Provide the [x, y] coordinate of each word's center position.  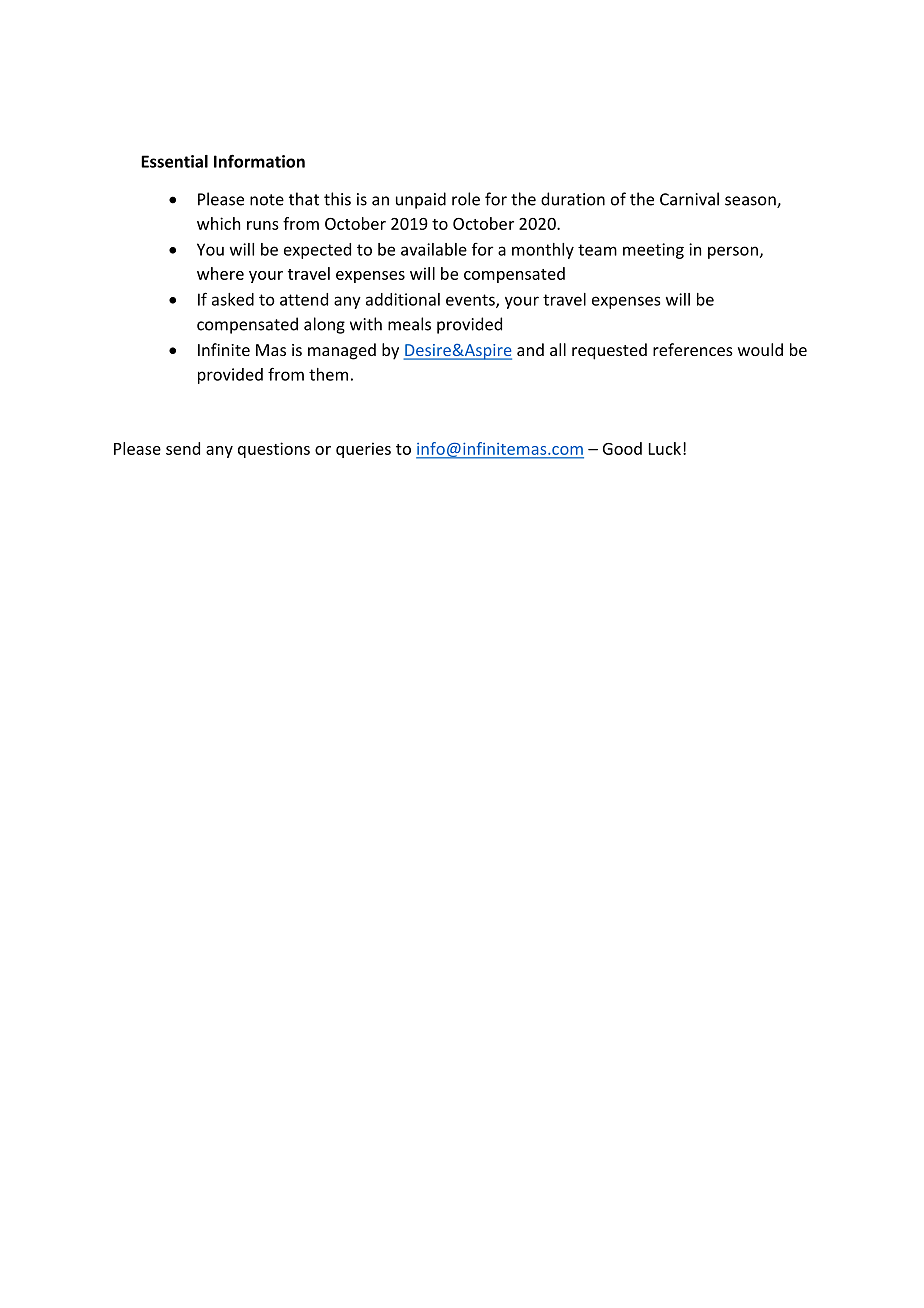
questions [274, 450]
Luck [665, 448]
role [466, 199]
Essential [174, 161]
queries [363, 450]
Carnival [689, 199]
